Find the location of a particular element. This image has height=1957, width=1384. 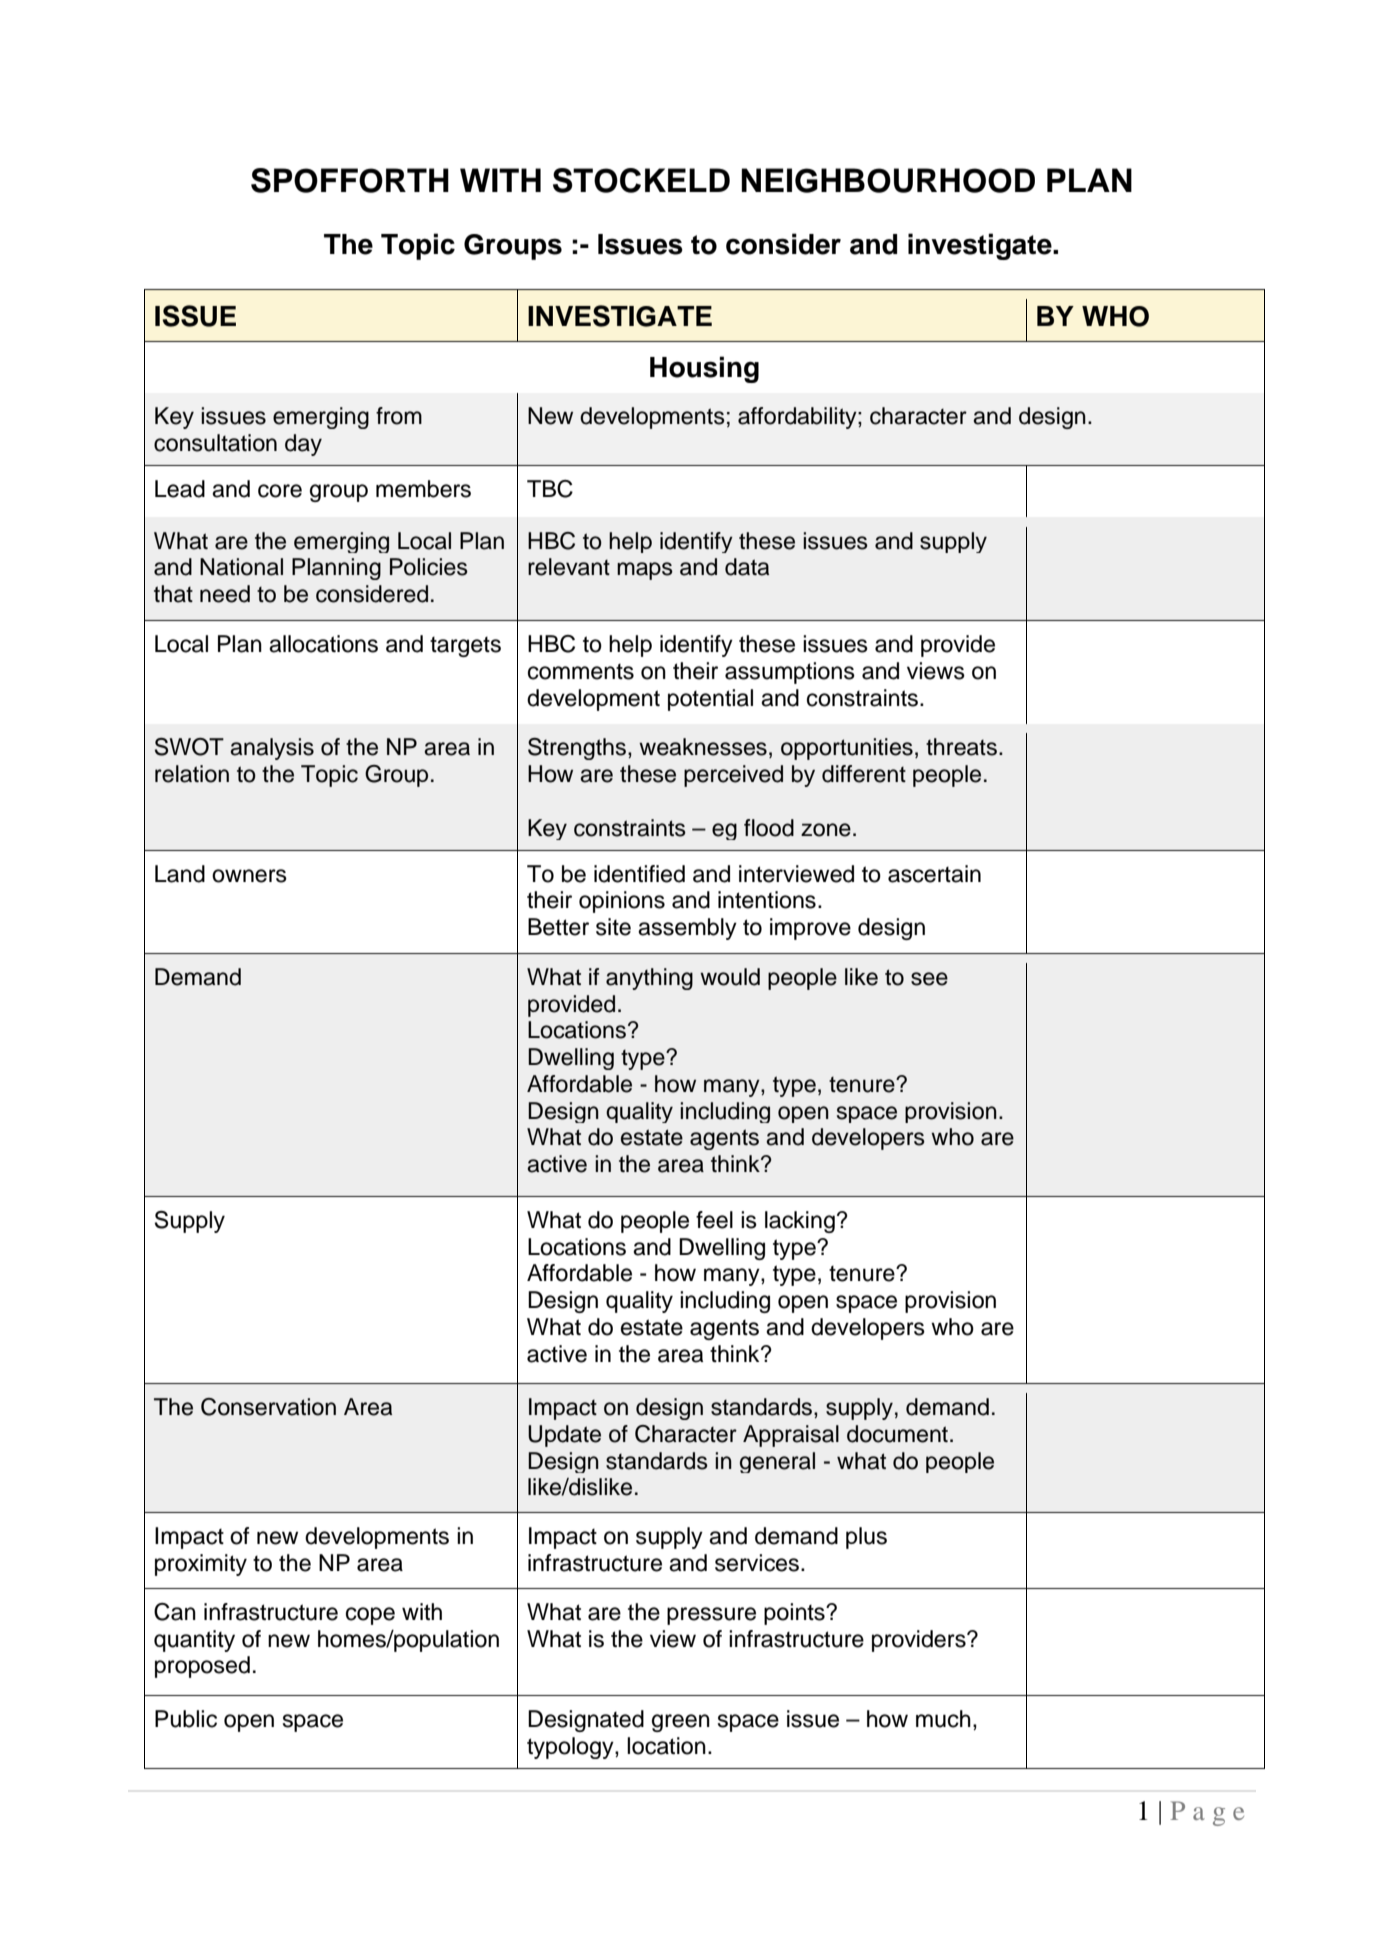

Housing is located at coordinates (704, 369).
